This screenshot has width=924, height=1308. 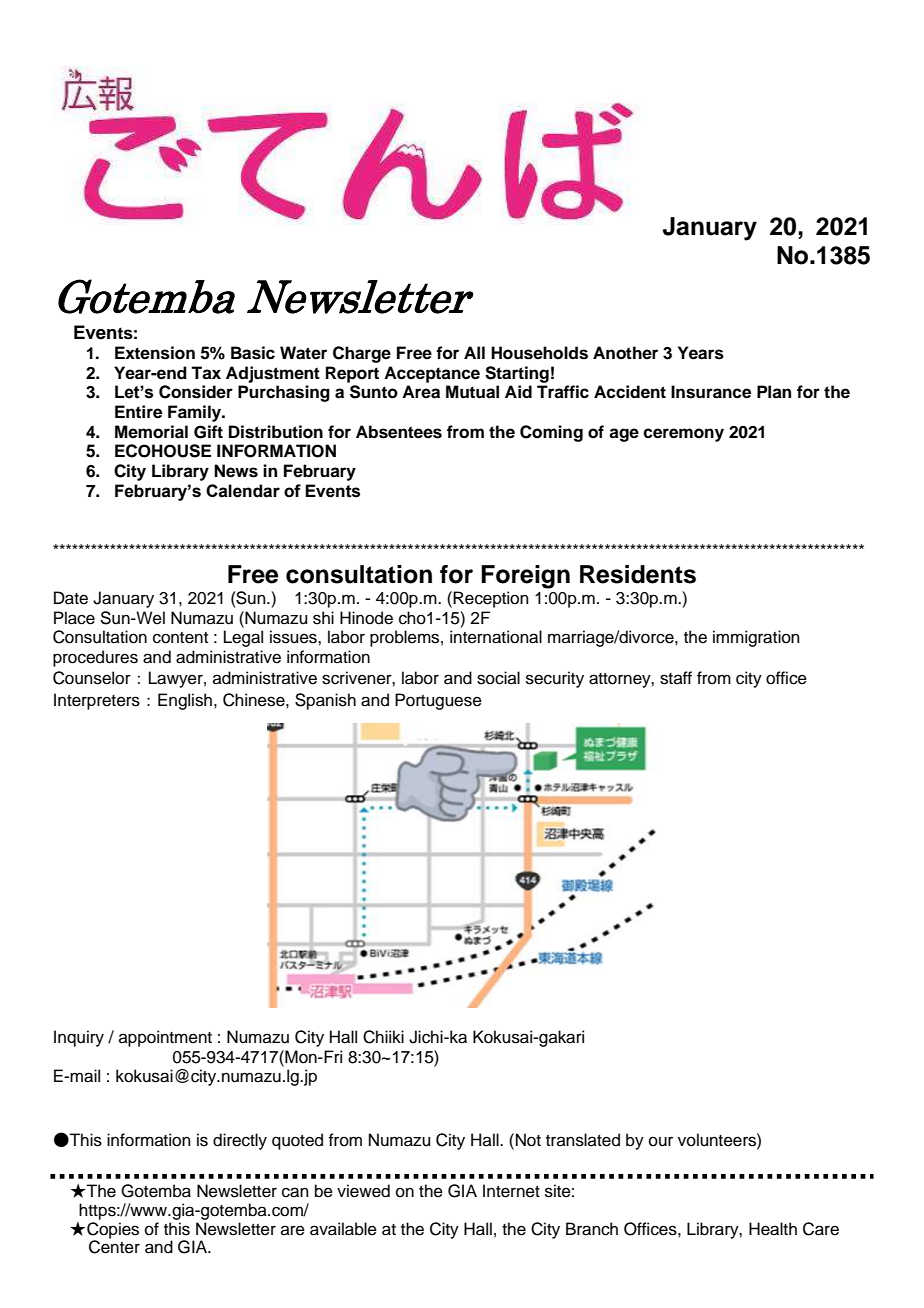 What do you see at coordinates (511, 1191) in the screenshot?
I see `Internet` at bounding box center [511, 1191].
